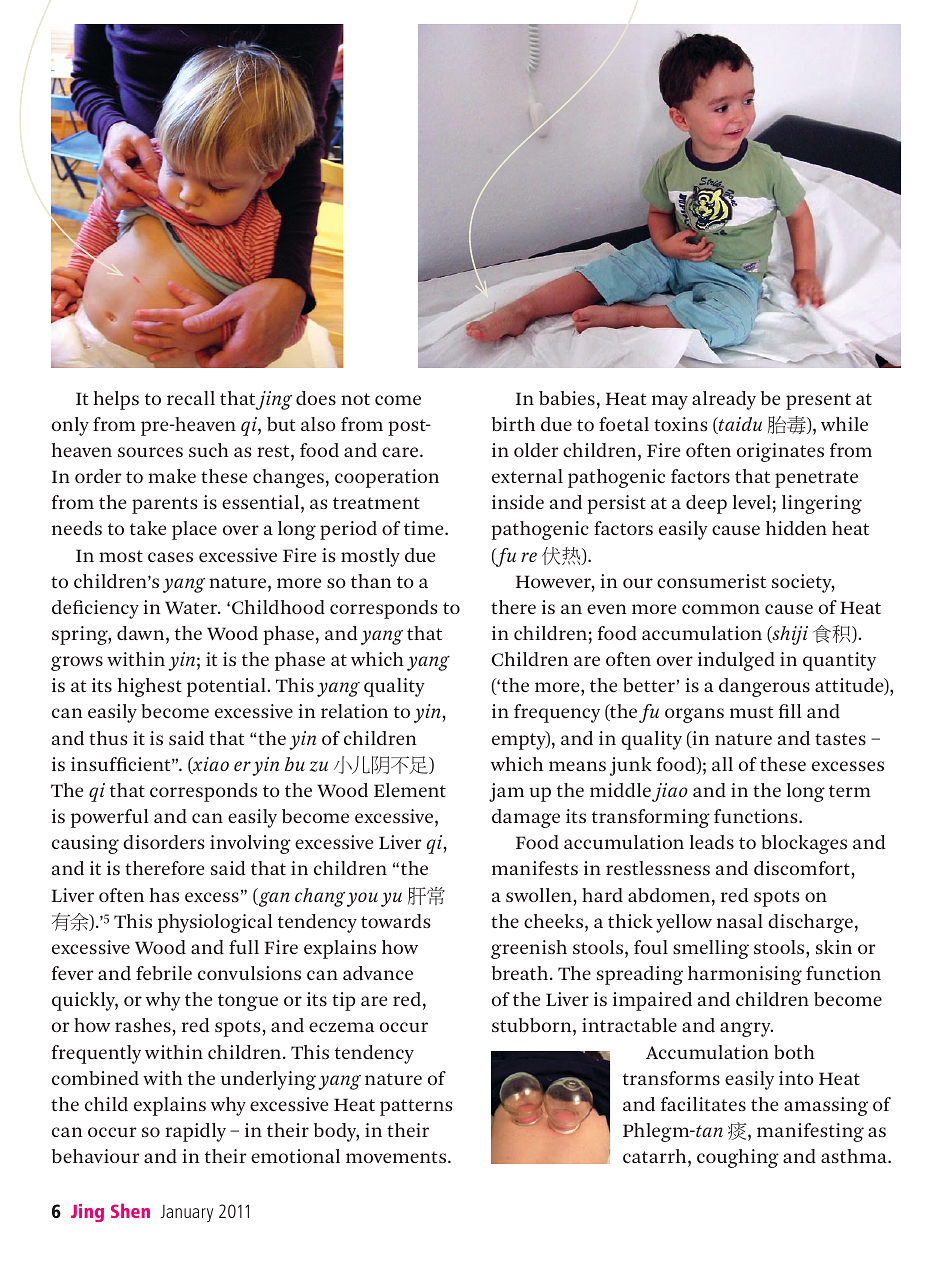 The width and height of the document is (952, 1266). Describe the element at coordinates (397, 1157) in the document. I see `movements` at that location.
